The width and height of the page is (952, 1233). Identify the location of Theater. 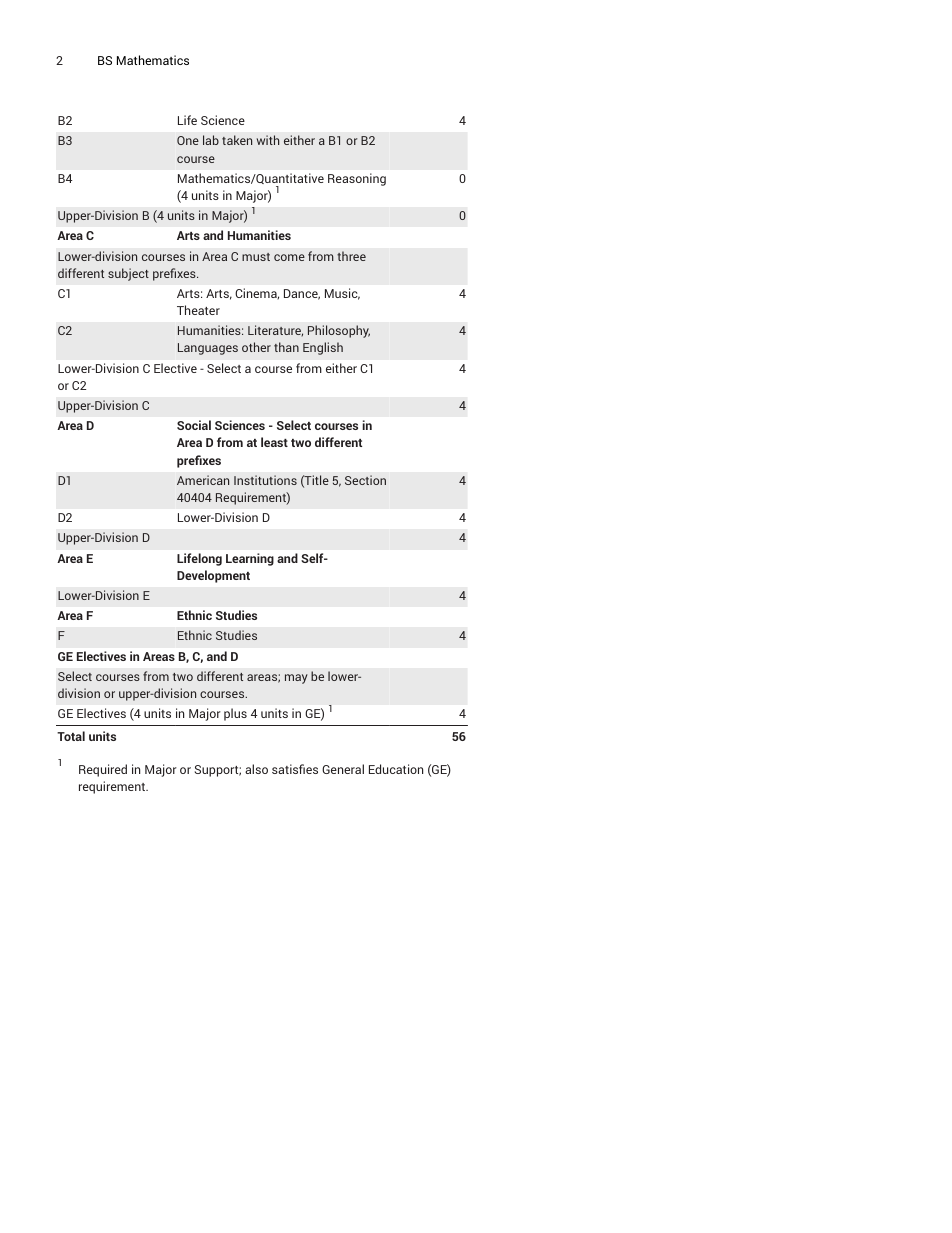
(198, 310).
